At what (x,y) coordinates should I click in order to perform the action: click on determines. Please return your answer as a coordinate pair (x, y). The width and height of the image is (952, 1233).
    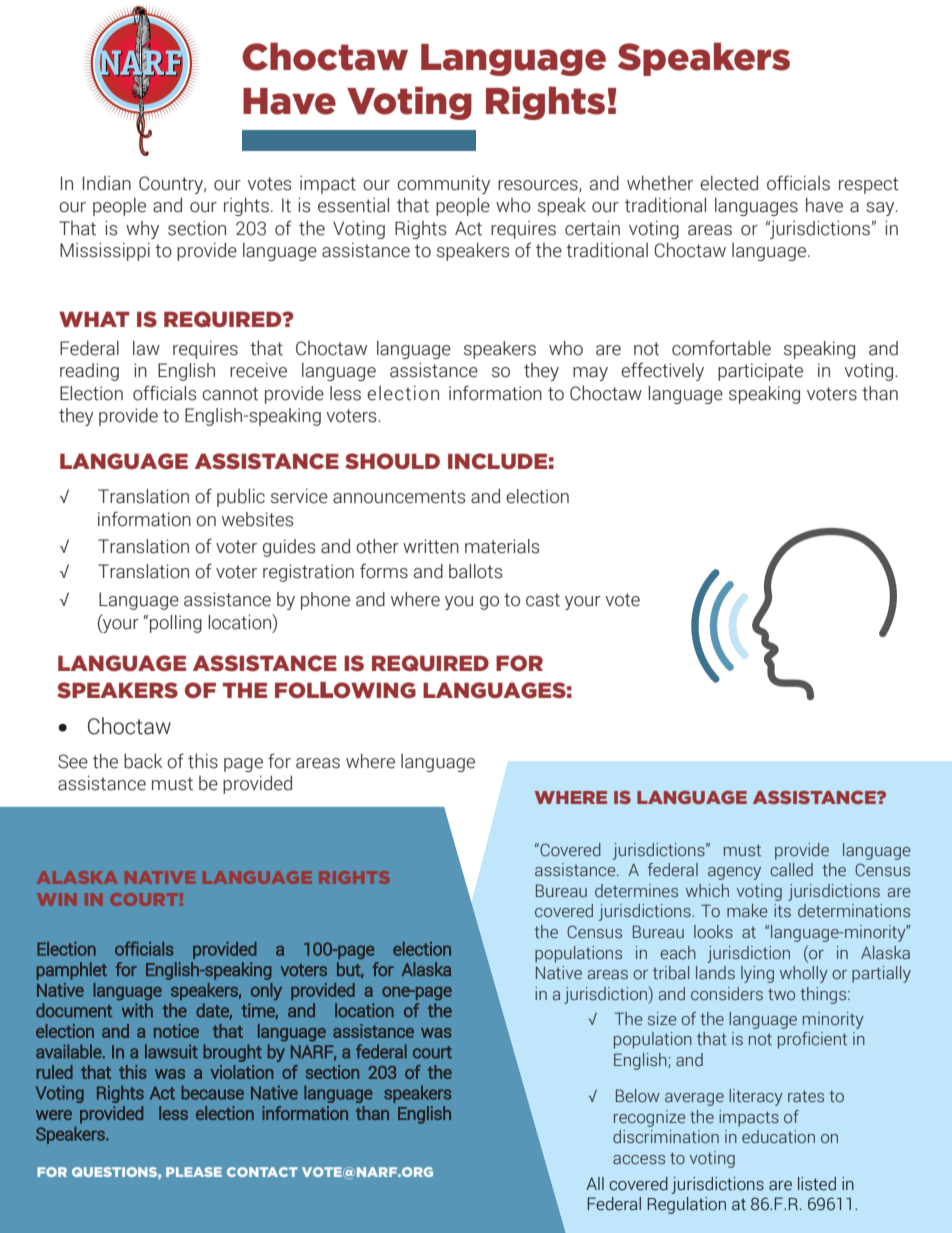
    Looking at the image, I should click on (636, 891).
